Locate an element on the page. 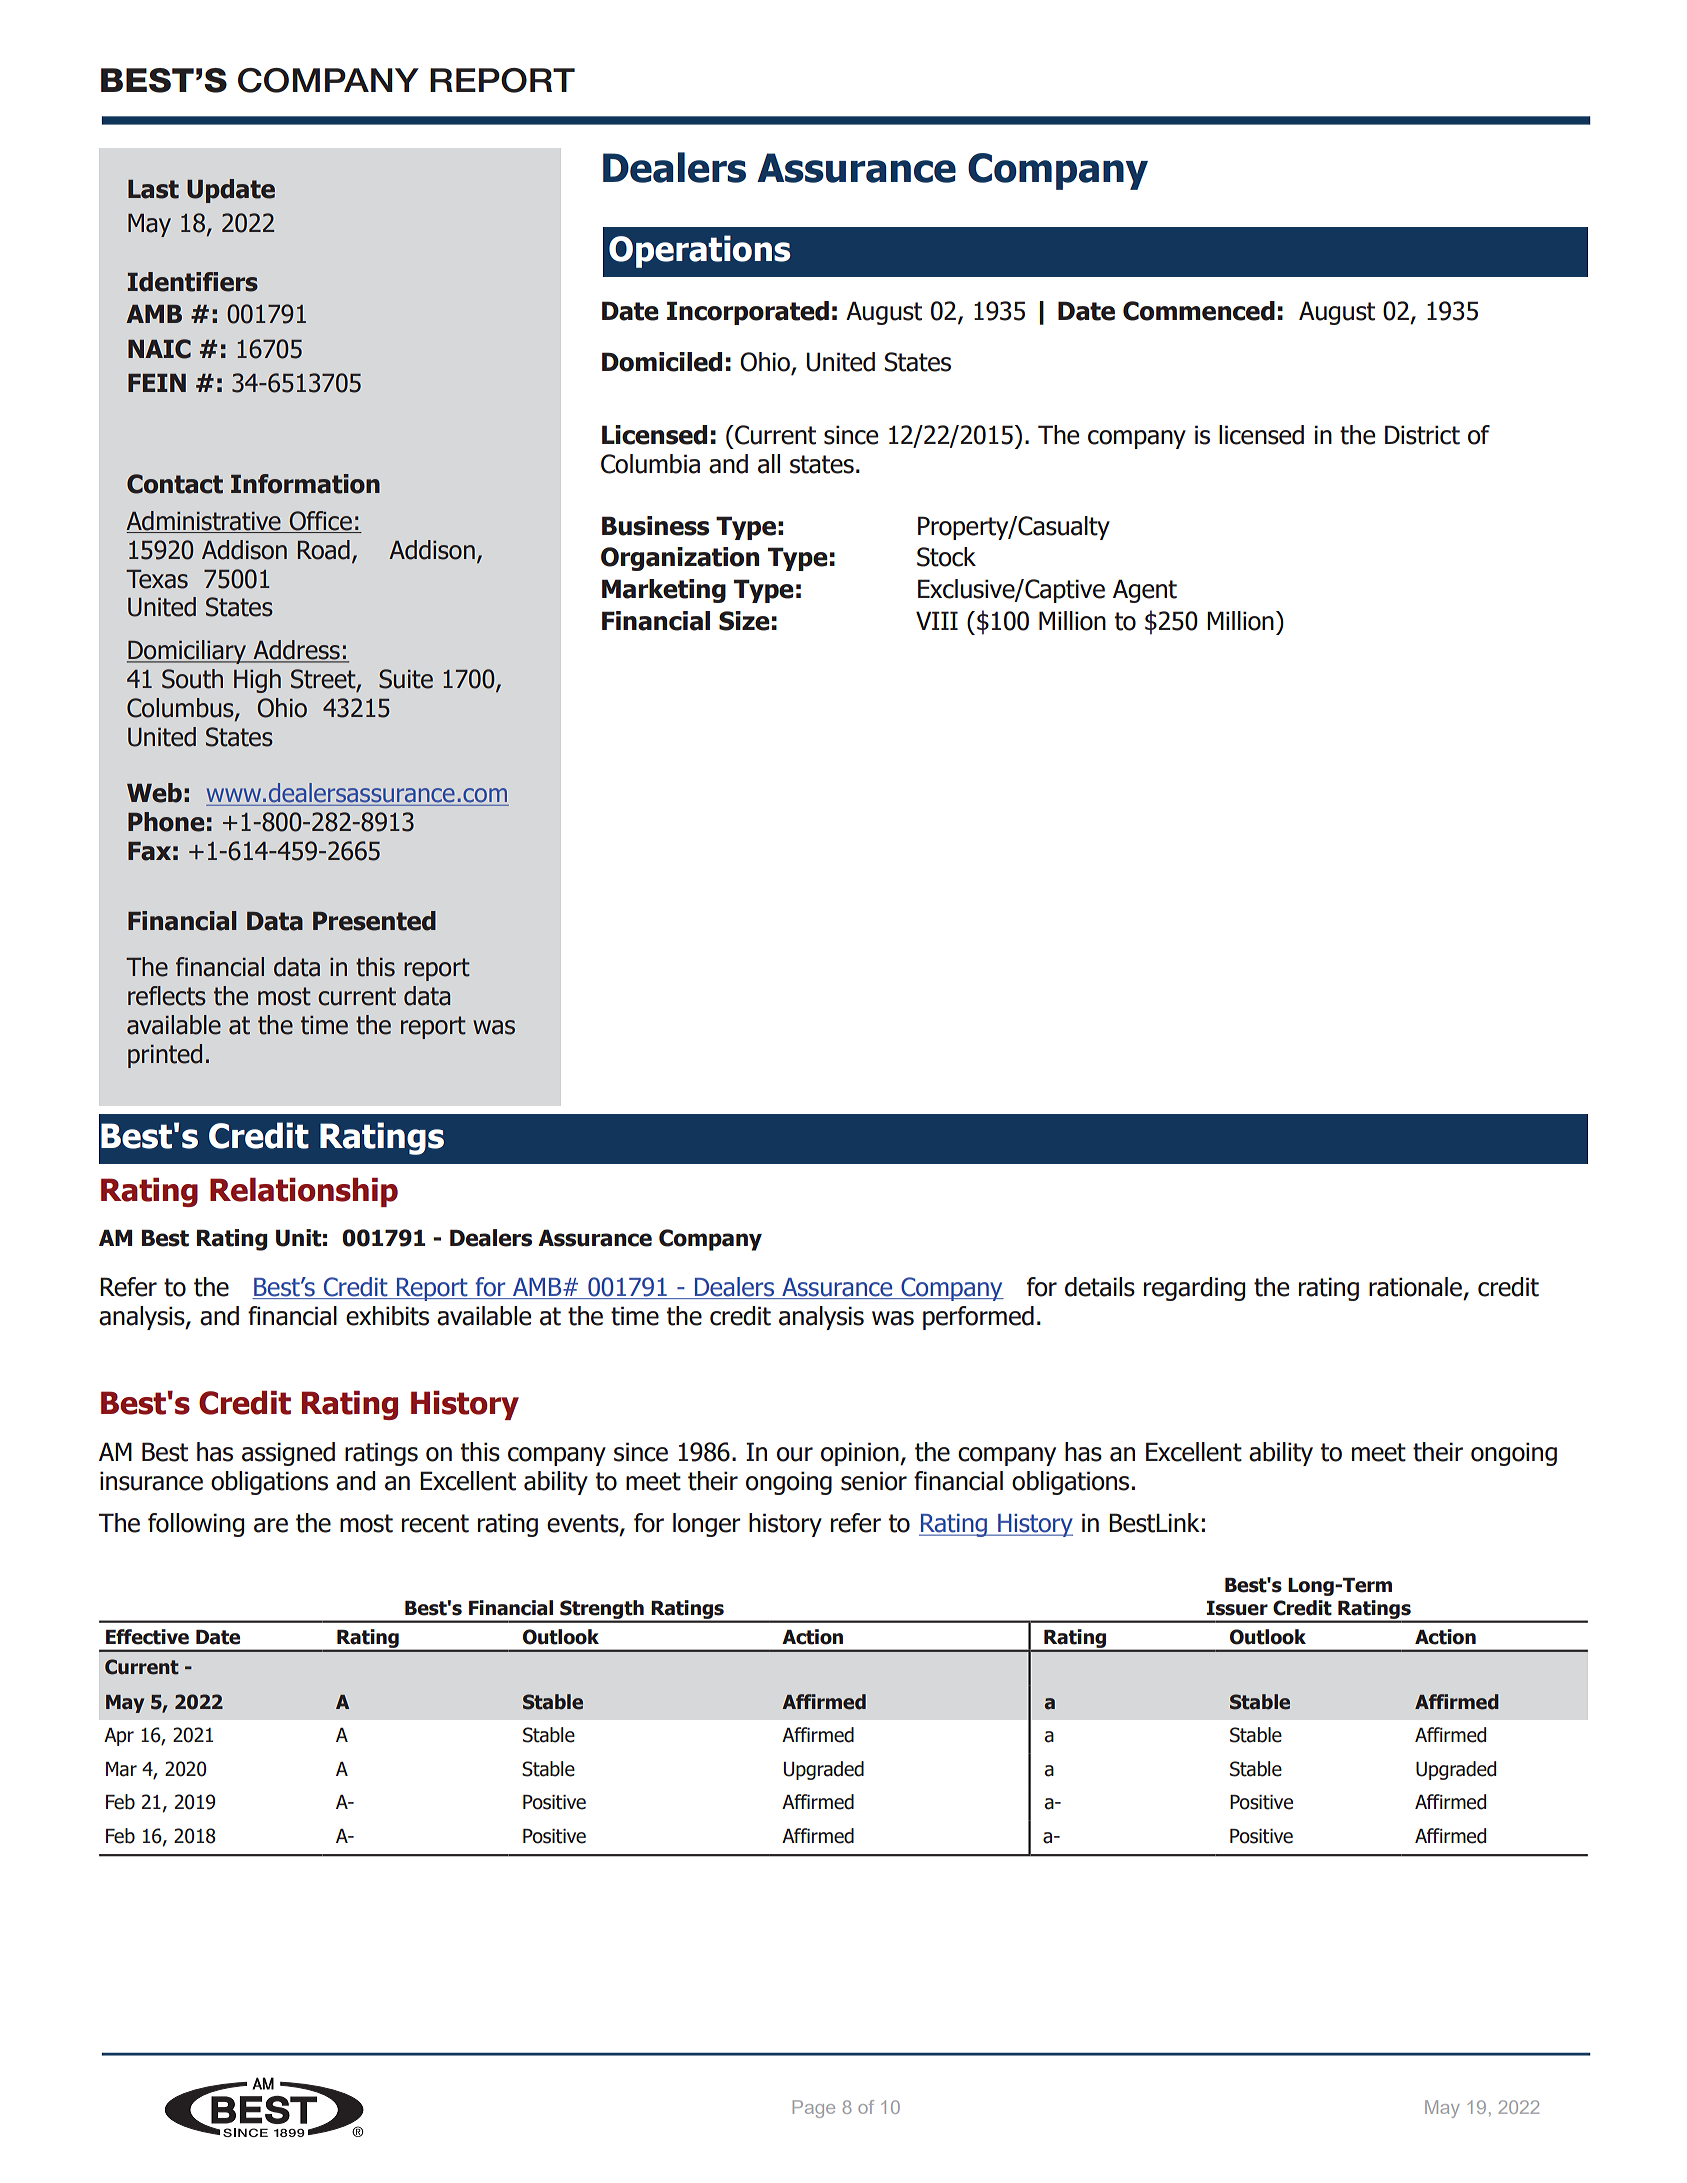  reflects is located at coordinates (167, 996).
